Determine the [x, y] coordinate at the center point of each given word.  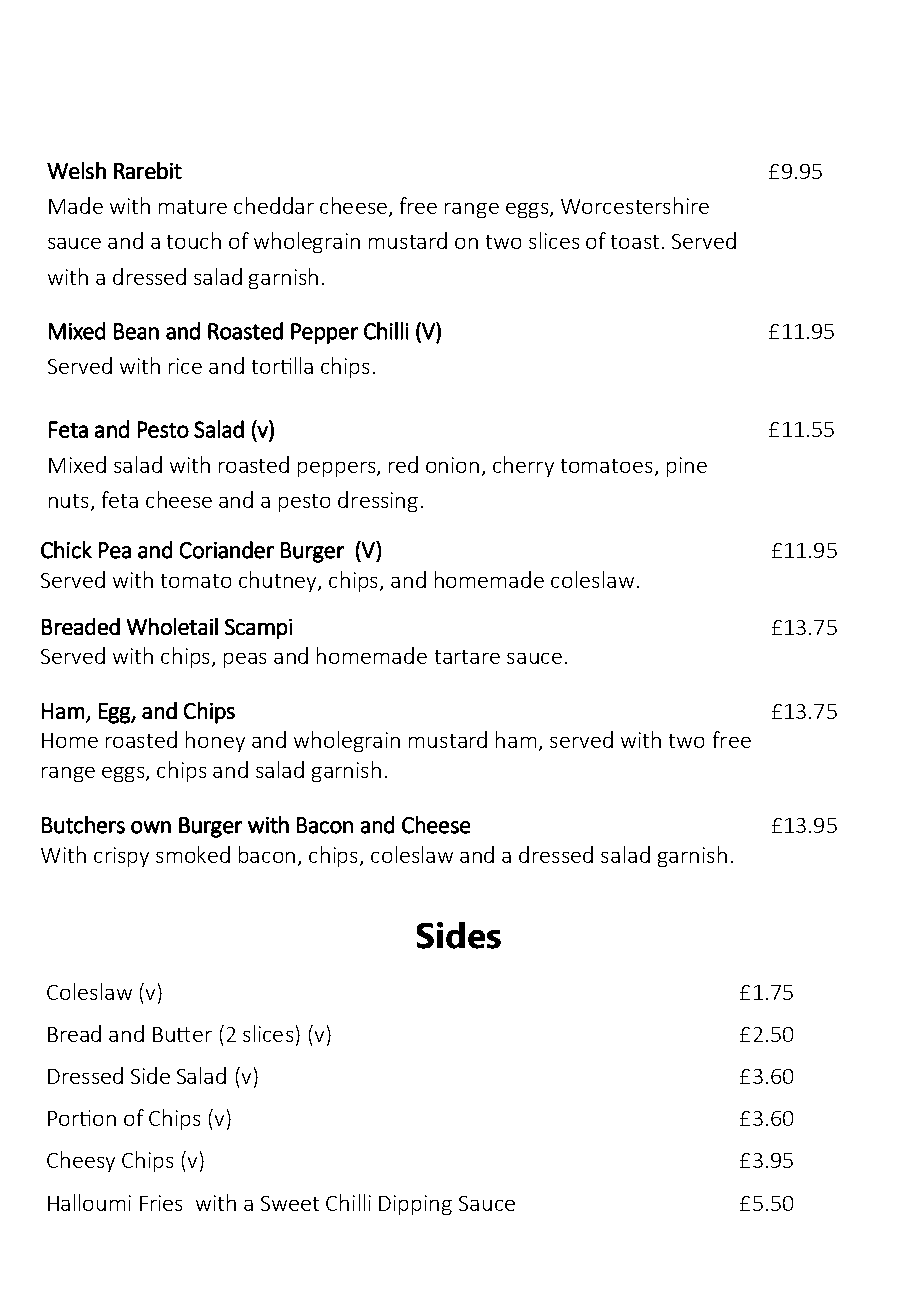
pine [687, 467]
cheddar [274, 205]
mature [193, 207]
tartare [467, 657]
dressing [378, 501]
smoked [193, 854]
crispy [121, 857]
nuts [68, 501]
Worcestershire [635, 205]
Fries [161, 1203]
